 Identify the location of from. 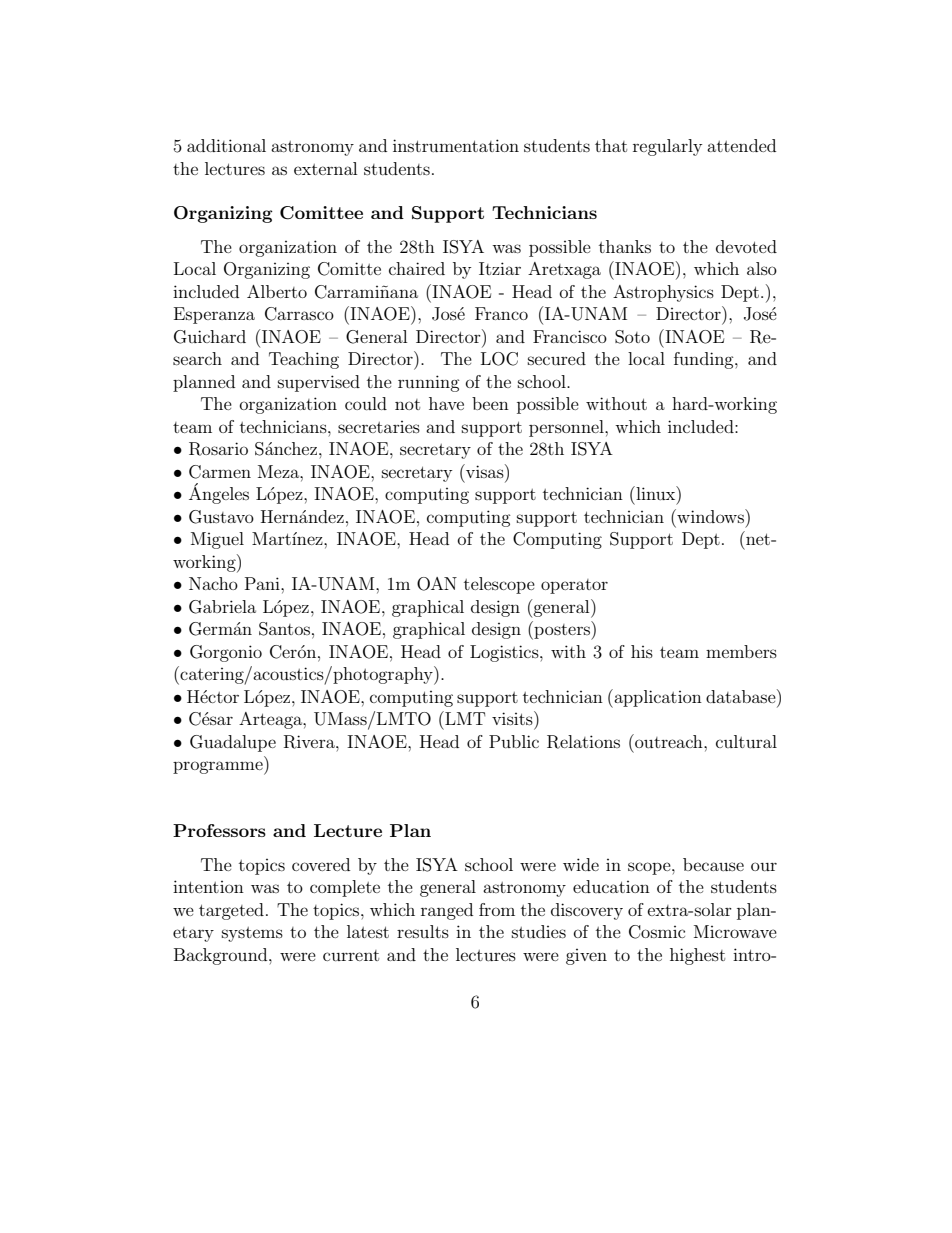
(497, 909).
